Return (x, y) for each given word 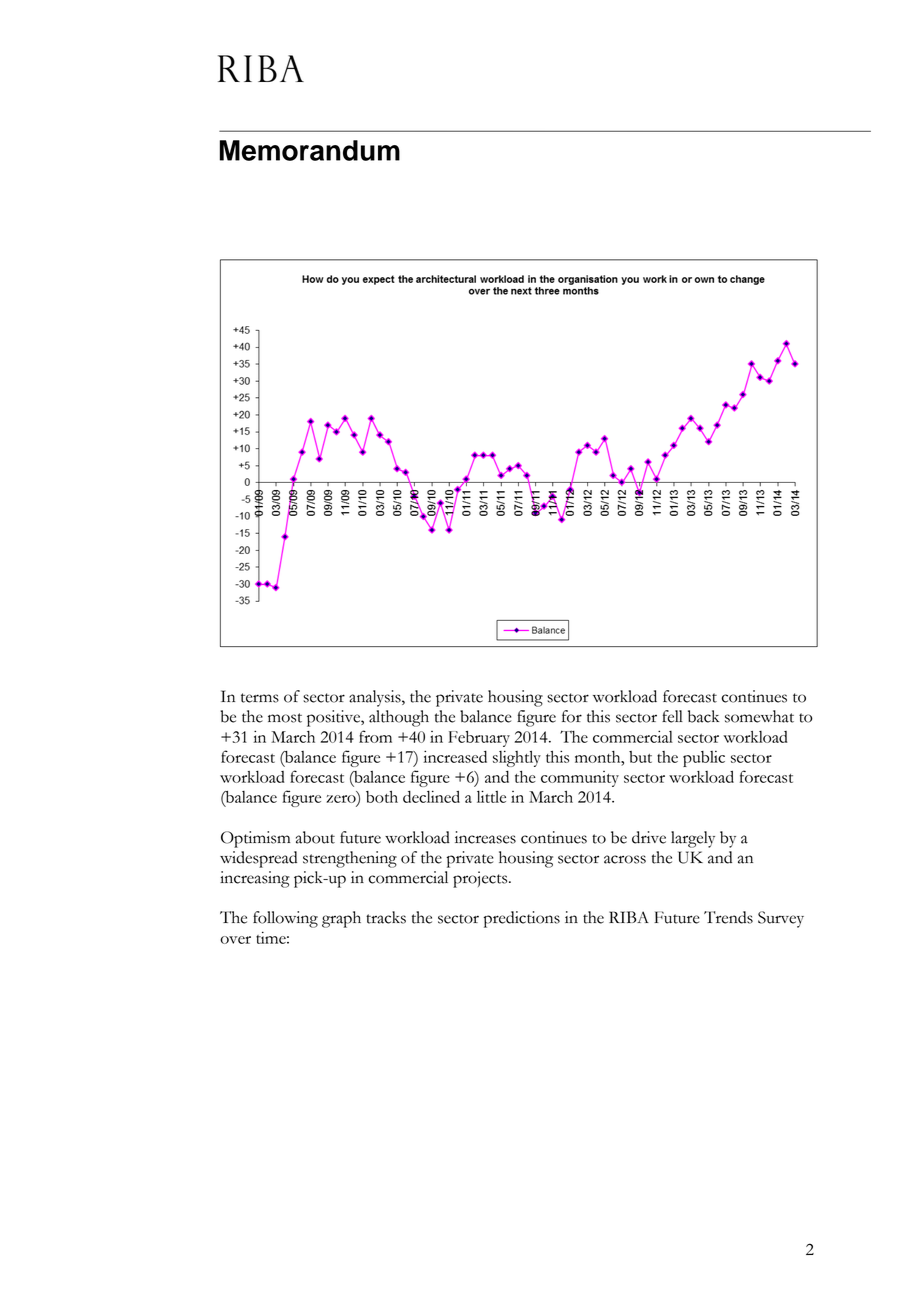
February (479, 739)
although (399, 718)
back (703, 716)
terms (260, 698)
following (285, 919)
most (285, 718)
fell (672, 716)
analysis (376, 698)
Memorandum (310, 150)
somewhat (759, 716)
